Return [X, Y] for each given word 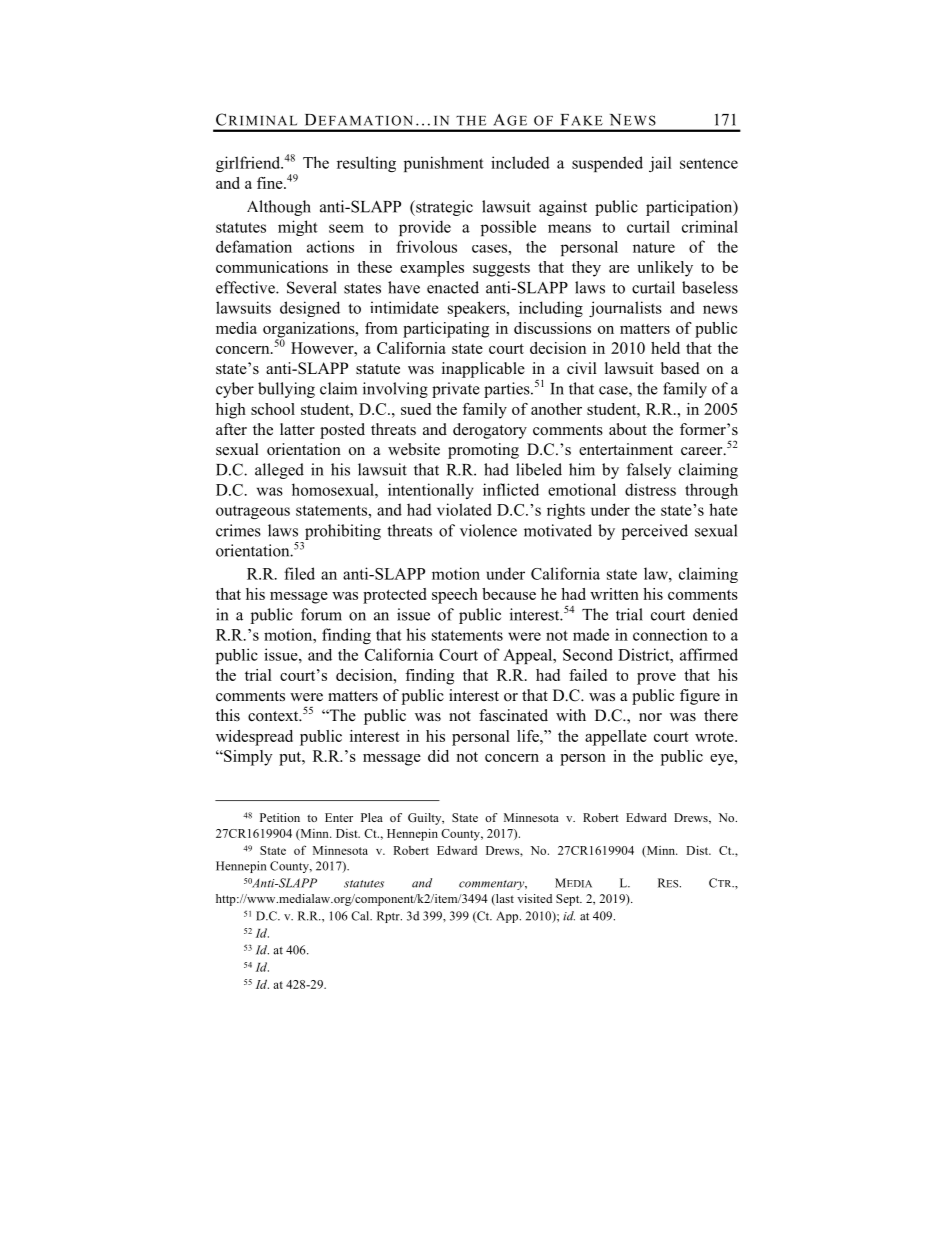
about [628, 429]
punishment [444, 164]
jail [660, 164]
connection [670, 634]
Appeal [529, 656]
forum [321, 614]
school [273, 409]
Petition [280, 817]
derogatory [490, 431]
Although [279, 208]
